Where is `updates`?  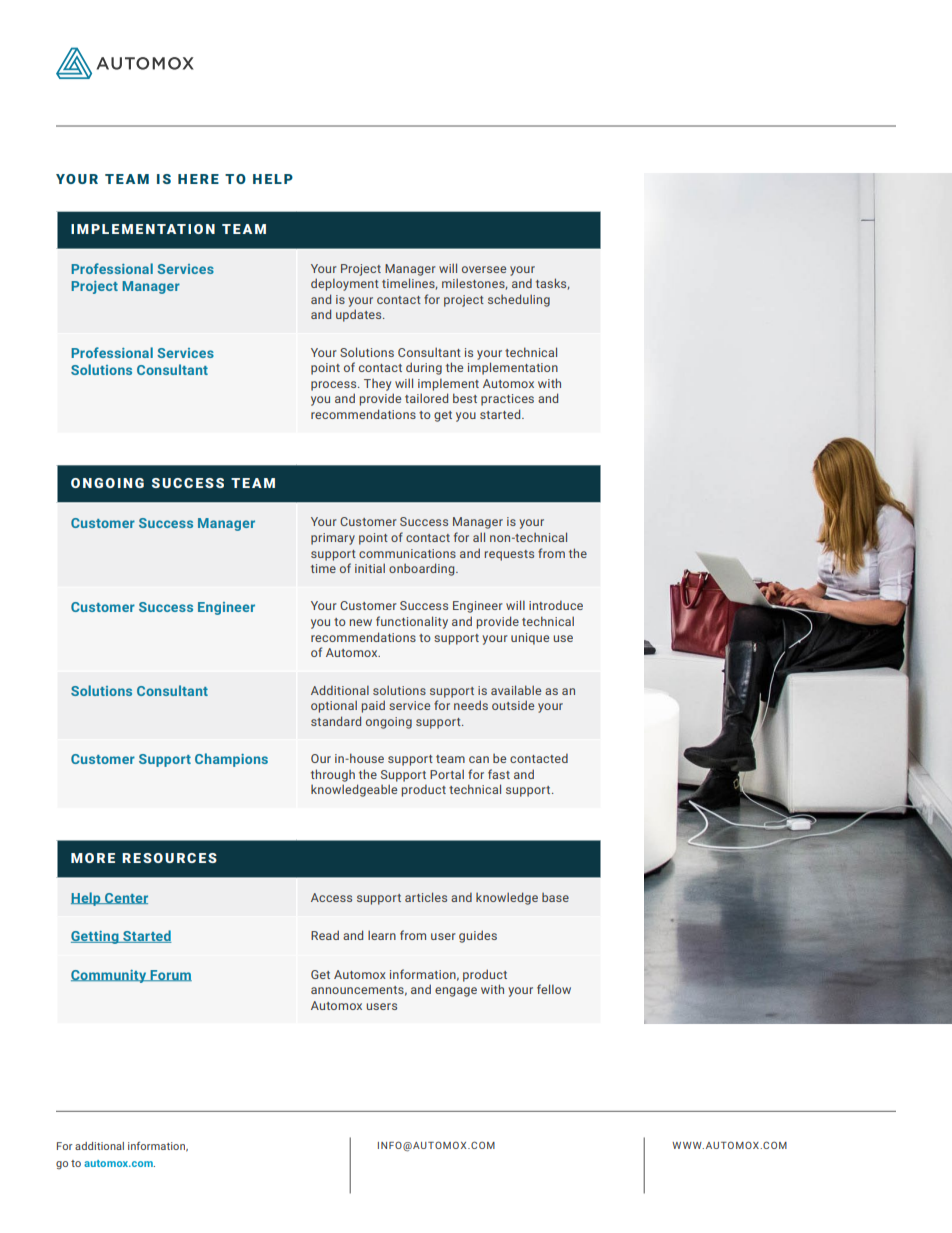
updates is located at coordinates (360, 315).
